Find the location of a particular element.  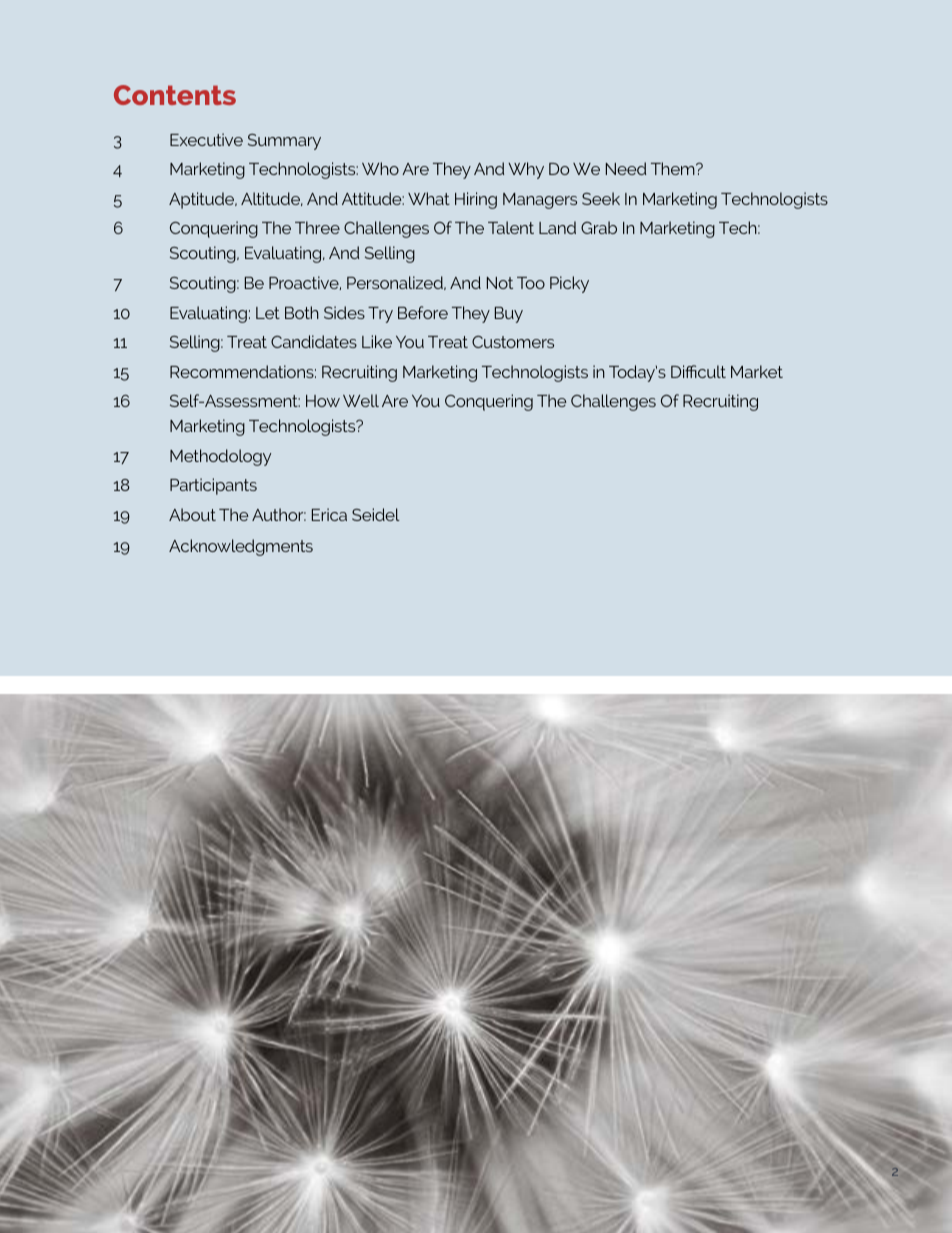

Who is located at coordinates (380, 168).
